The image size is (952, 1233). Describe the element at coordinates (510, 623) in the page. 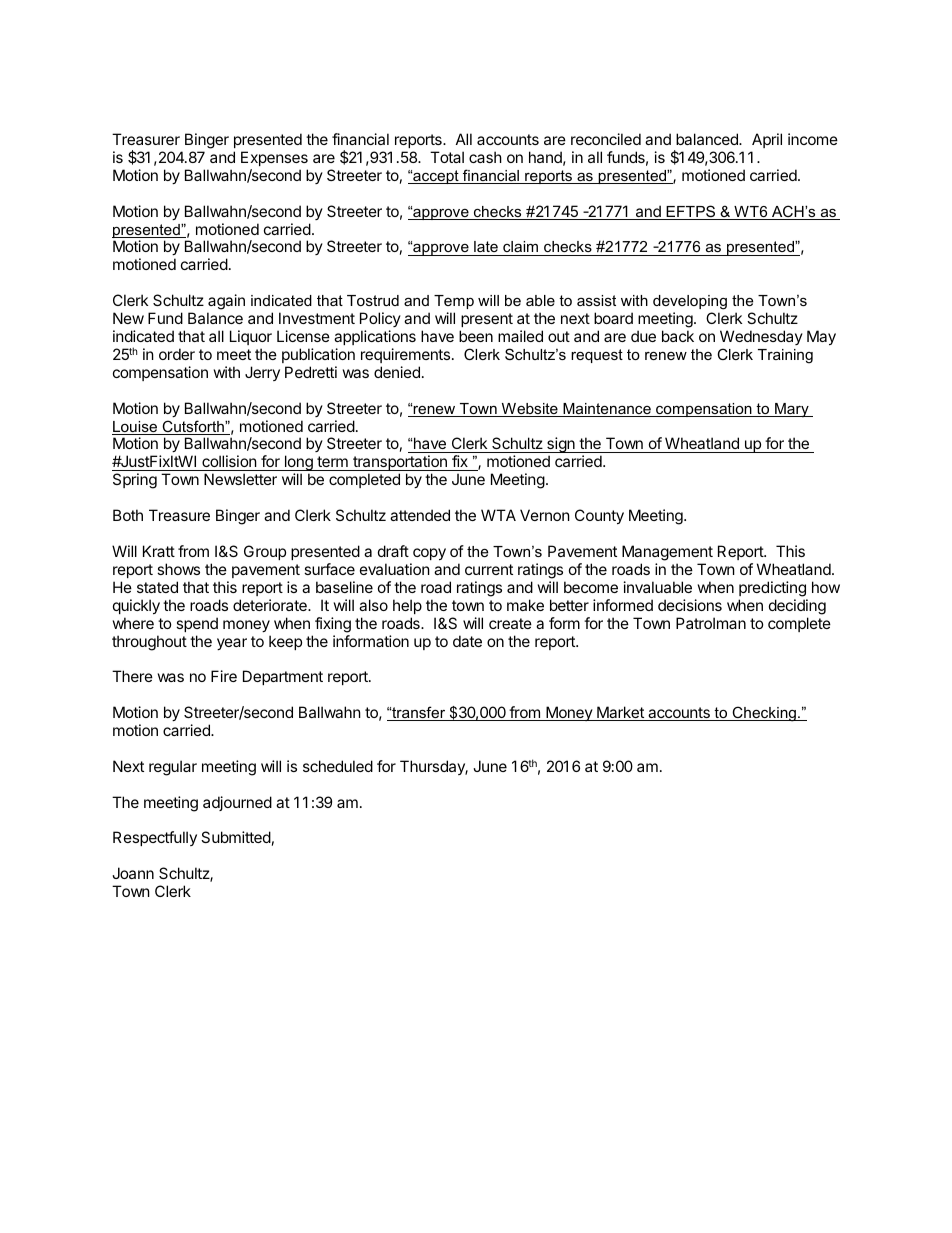

I see `create` at that location.
